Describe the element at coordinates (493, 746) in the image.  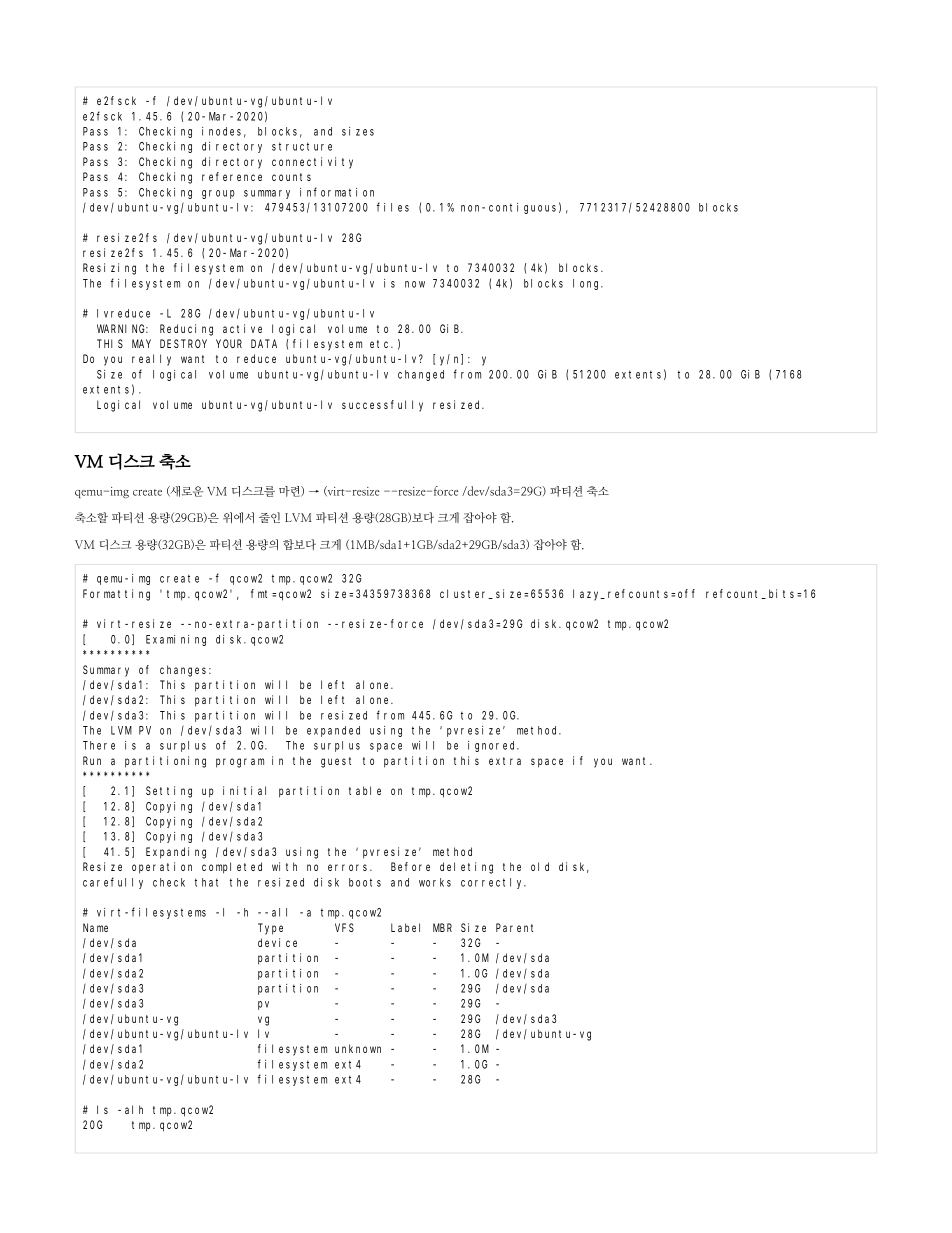
I see `ignored` at that location.
